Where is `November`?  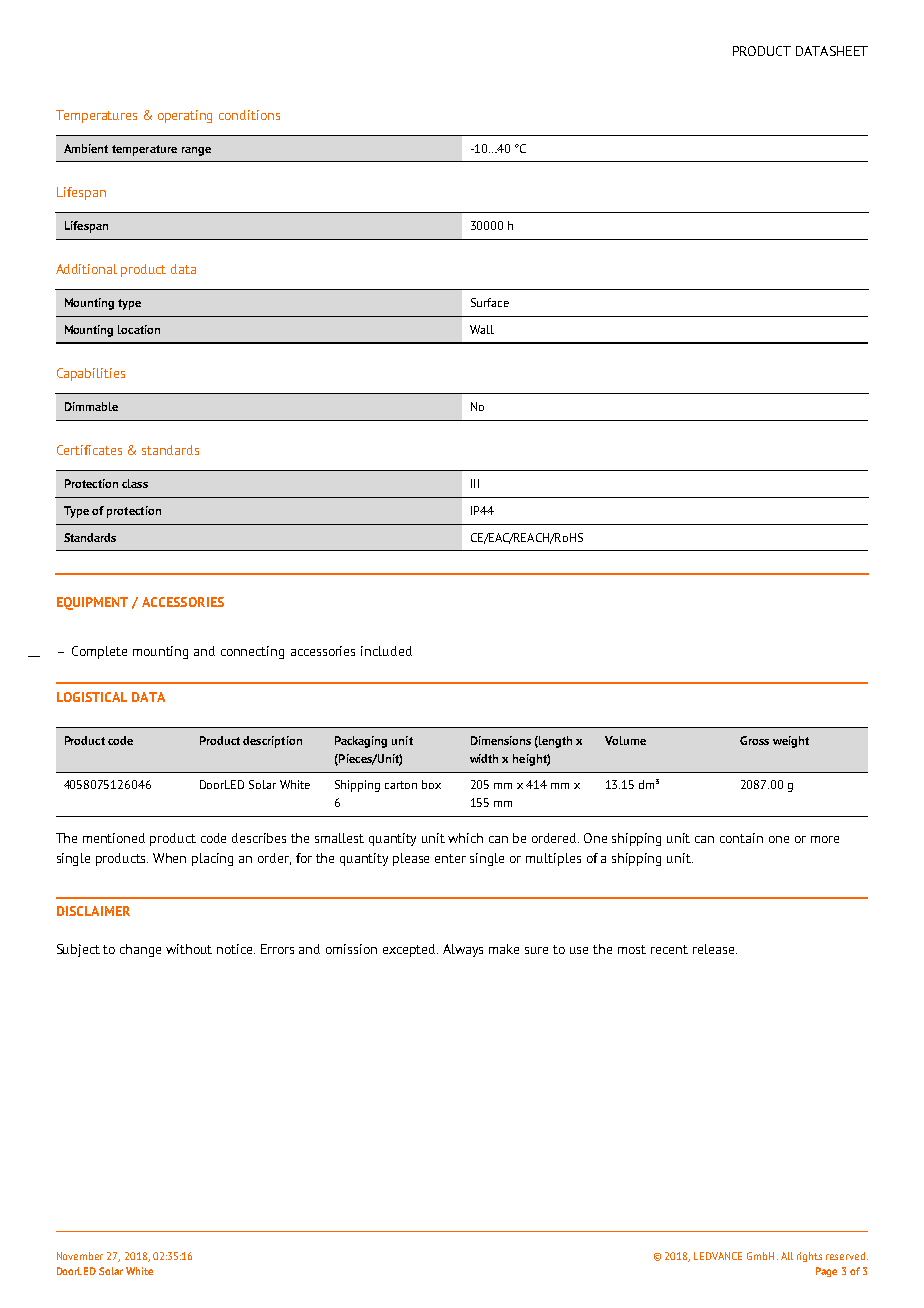 November is located at coordinates (80, 1256).
